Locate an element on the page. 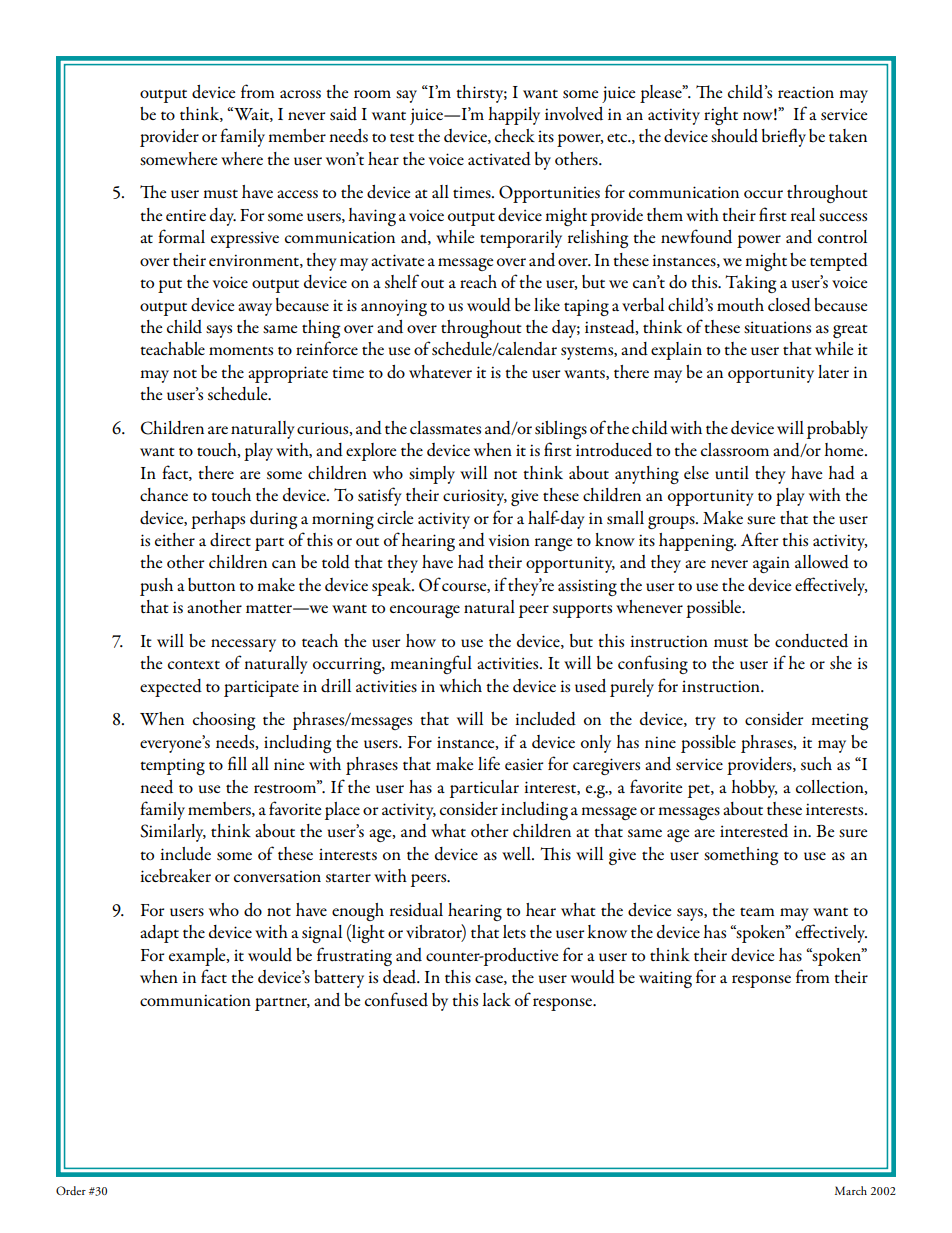 This image has width=952, height=1233. should is located at coordinates (734, 136).
